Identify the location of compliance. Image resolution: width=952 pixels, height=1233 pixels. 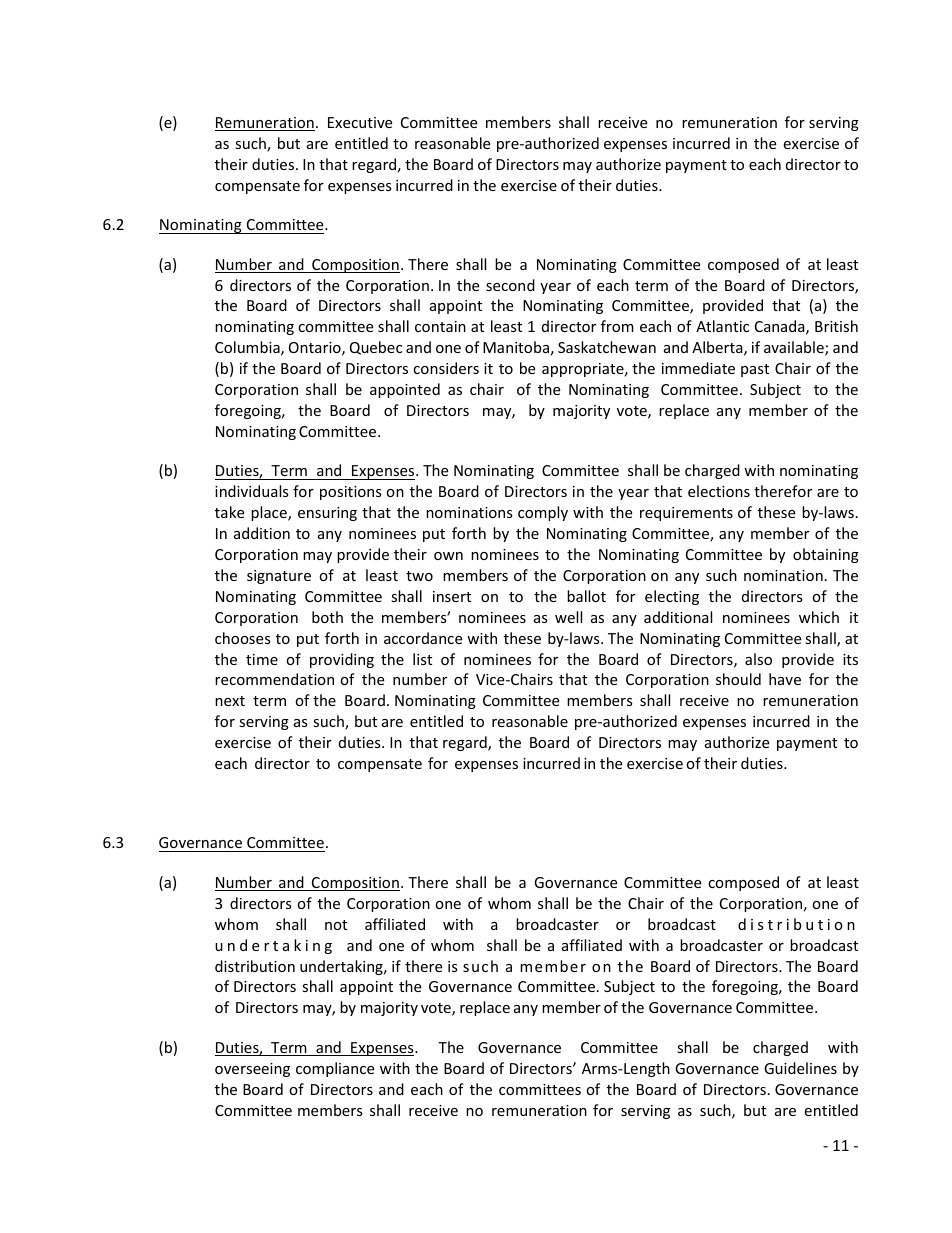
(335, 1069).
